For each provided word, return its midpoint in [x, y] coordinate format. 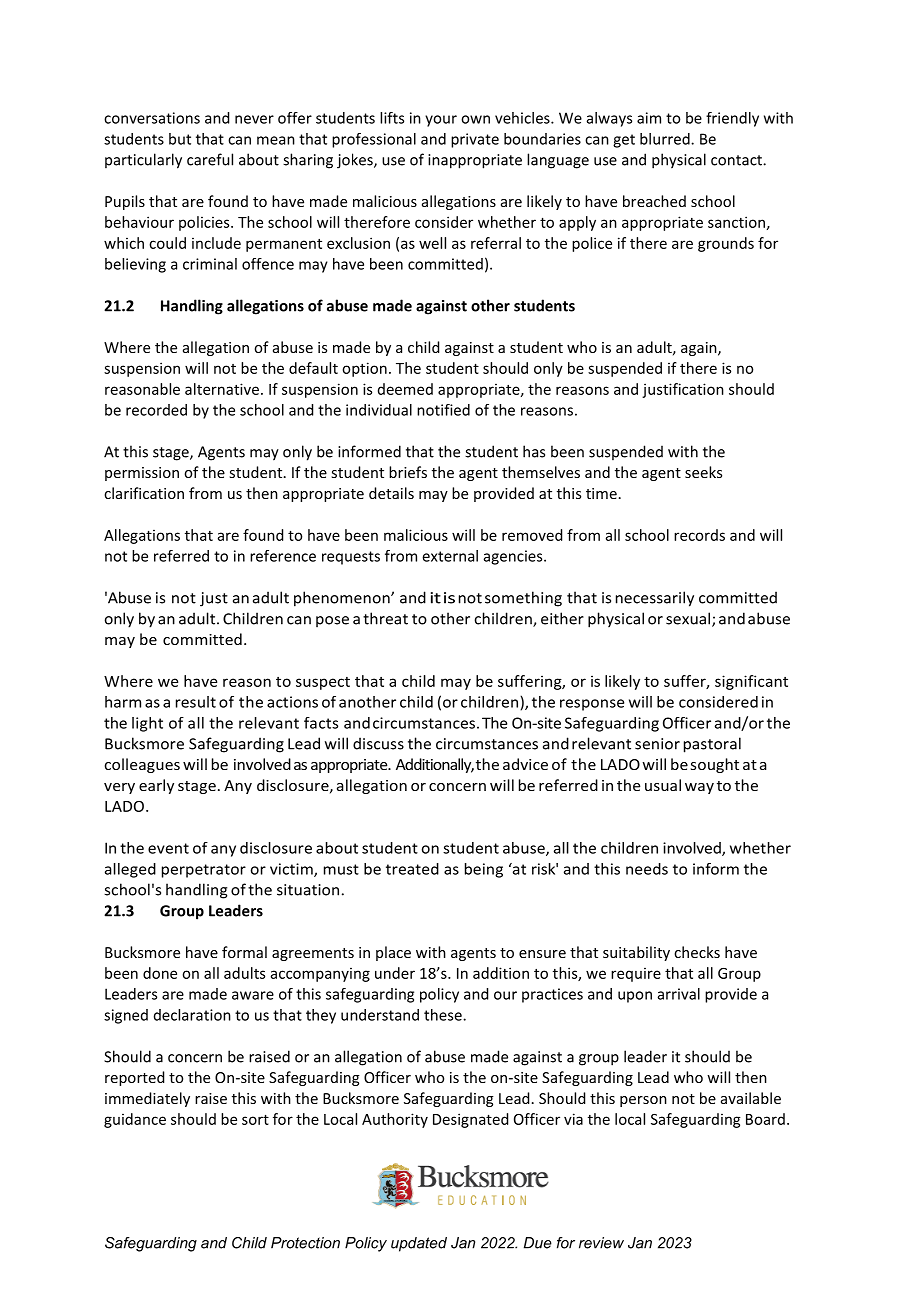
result [196, 702]
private [475, 140]
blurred [666, 139]
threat [385, 618]
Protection [305, 1243]
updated [419, 1244]
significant [751, 682]
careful [210, 159]
